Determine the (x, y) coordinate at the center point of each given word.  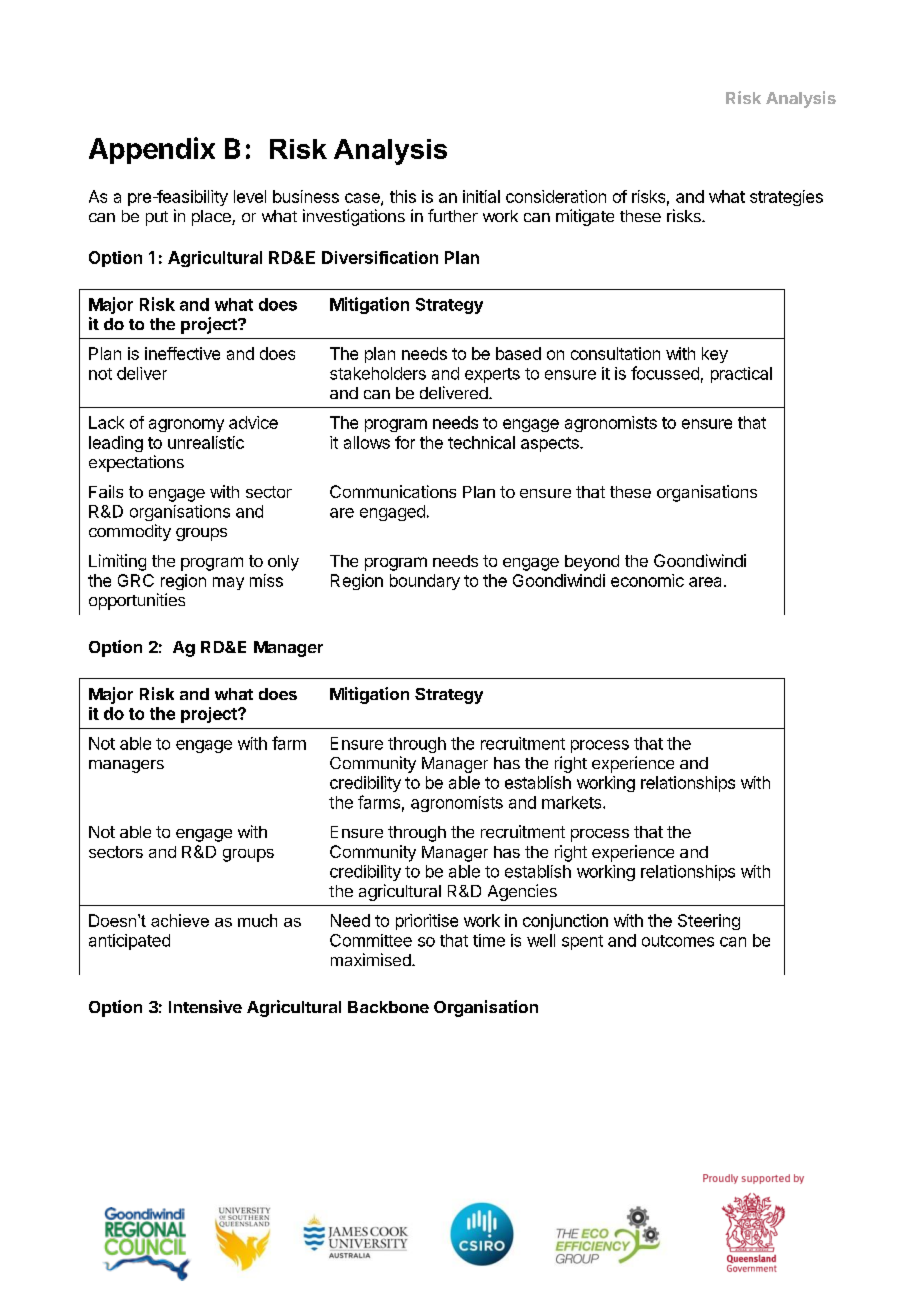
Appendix (152, 150)
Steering (709, 922)
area (707, 582)
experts (492, 375)
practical (741, 375)
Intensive (205, 1006)
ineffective (182, 353)
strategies (786, 198)
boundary (425, 582)
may (228, 583)
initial (481, 196)
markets (573, 802)
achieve (180, 920)
